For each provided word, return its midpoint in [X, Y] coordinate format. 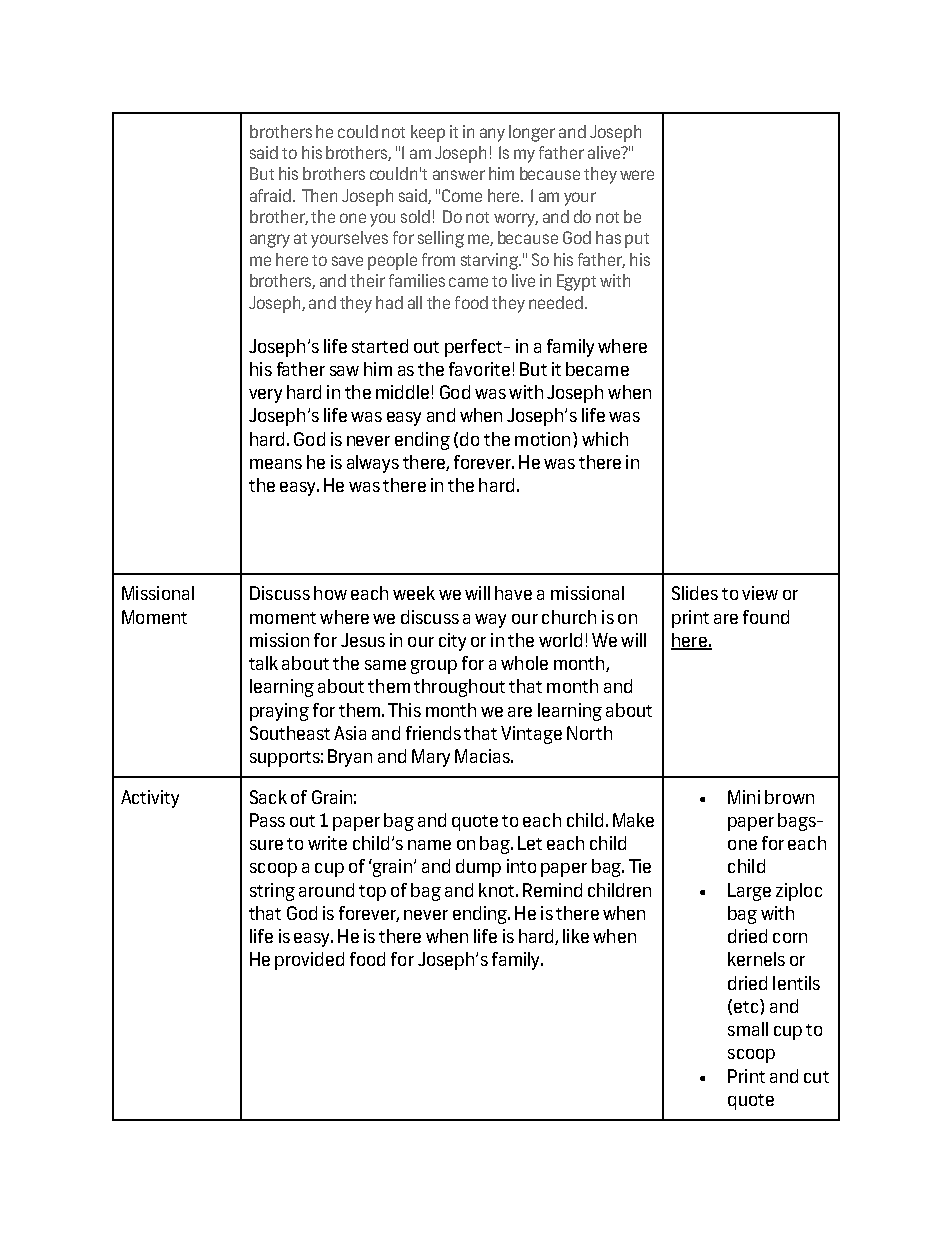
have [513, 593]
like [576, 936]
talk [263, 663]
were [637, 175]
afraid [272, 195]
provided [309, 961]
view [760, 593]
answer [459, 175]
